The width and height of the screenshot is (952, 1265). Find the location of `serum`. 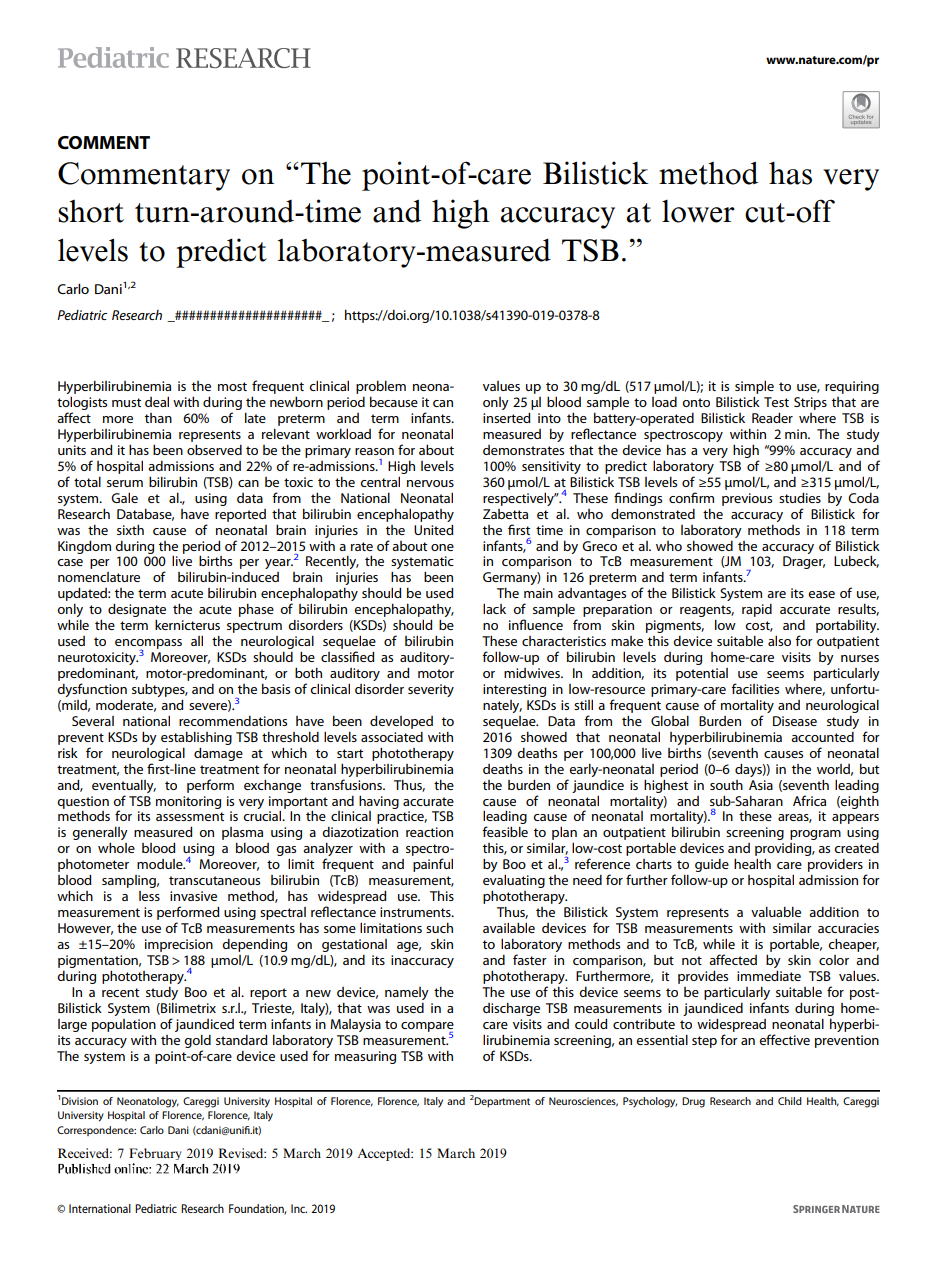

serum is located at coordinates (125, 483).
